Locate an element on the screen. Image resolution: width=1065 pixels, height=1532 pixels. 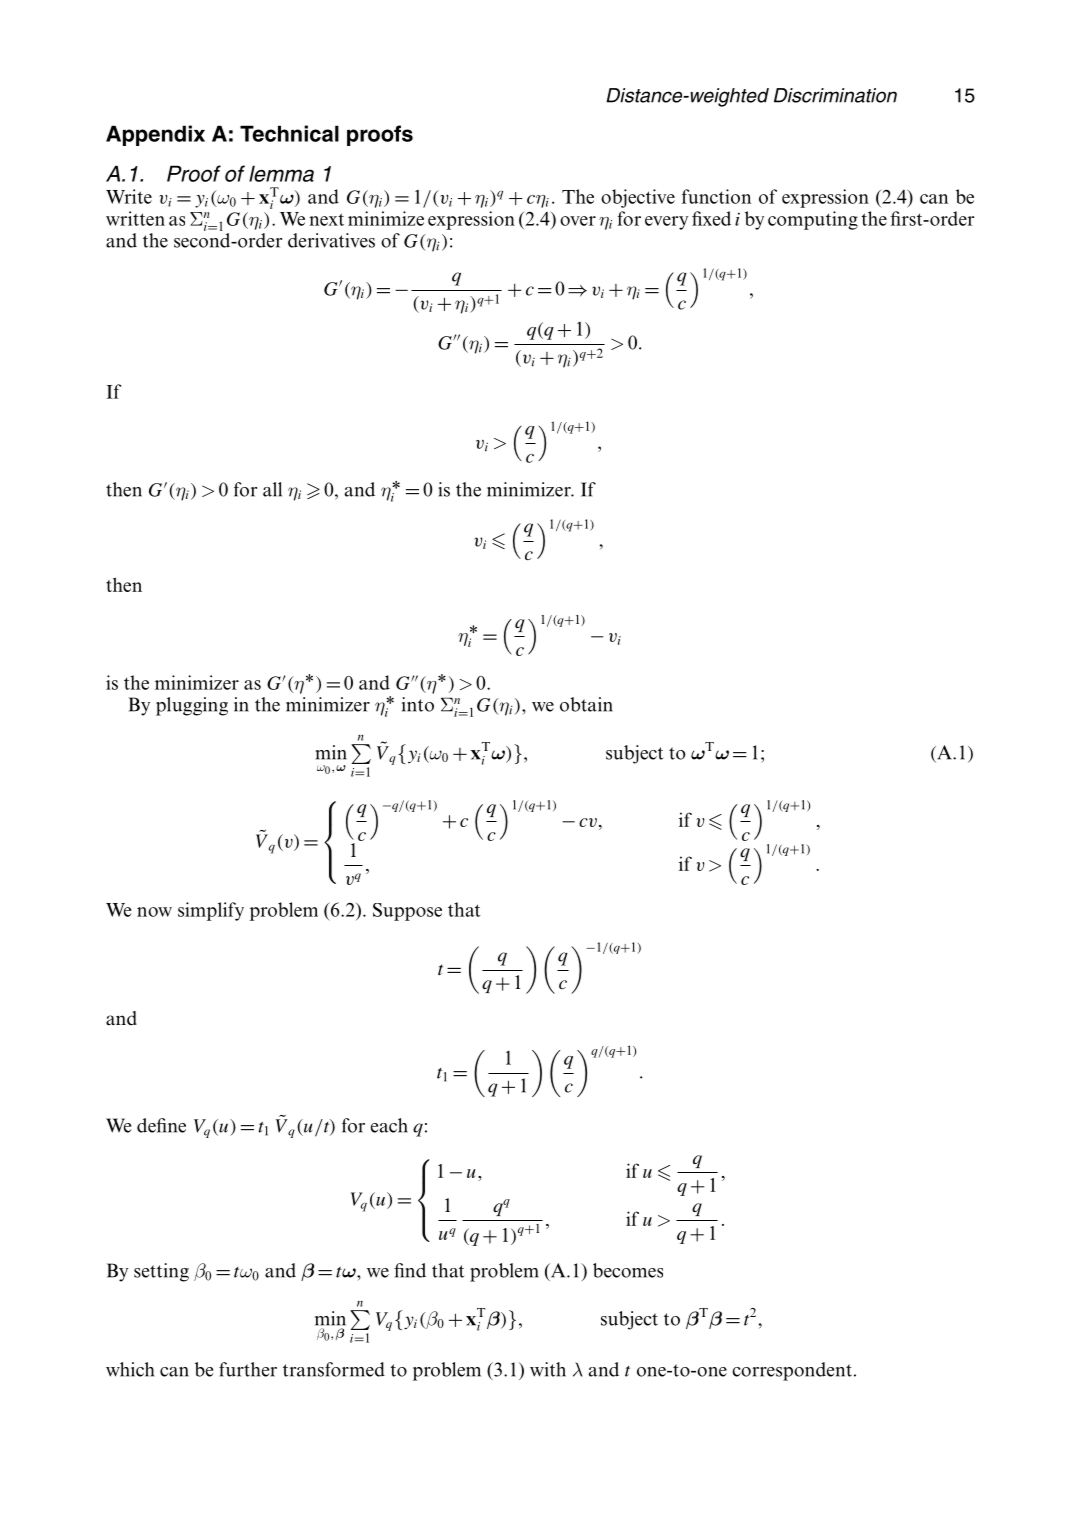
function is located at coordinates (716, 196).
